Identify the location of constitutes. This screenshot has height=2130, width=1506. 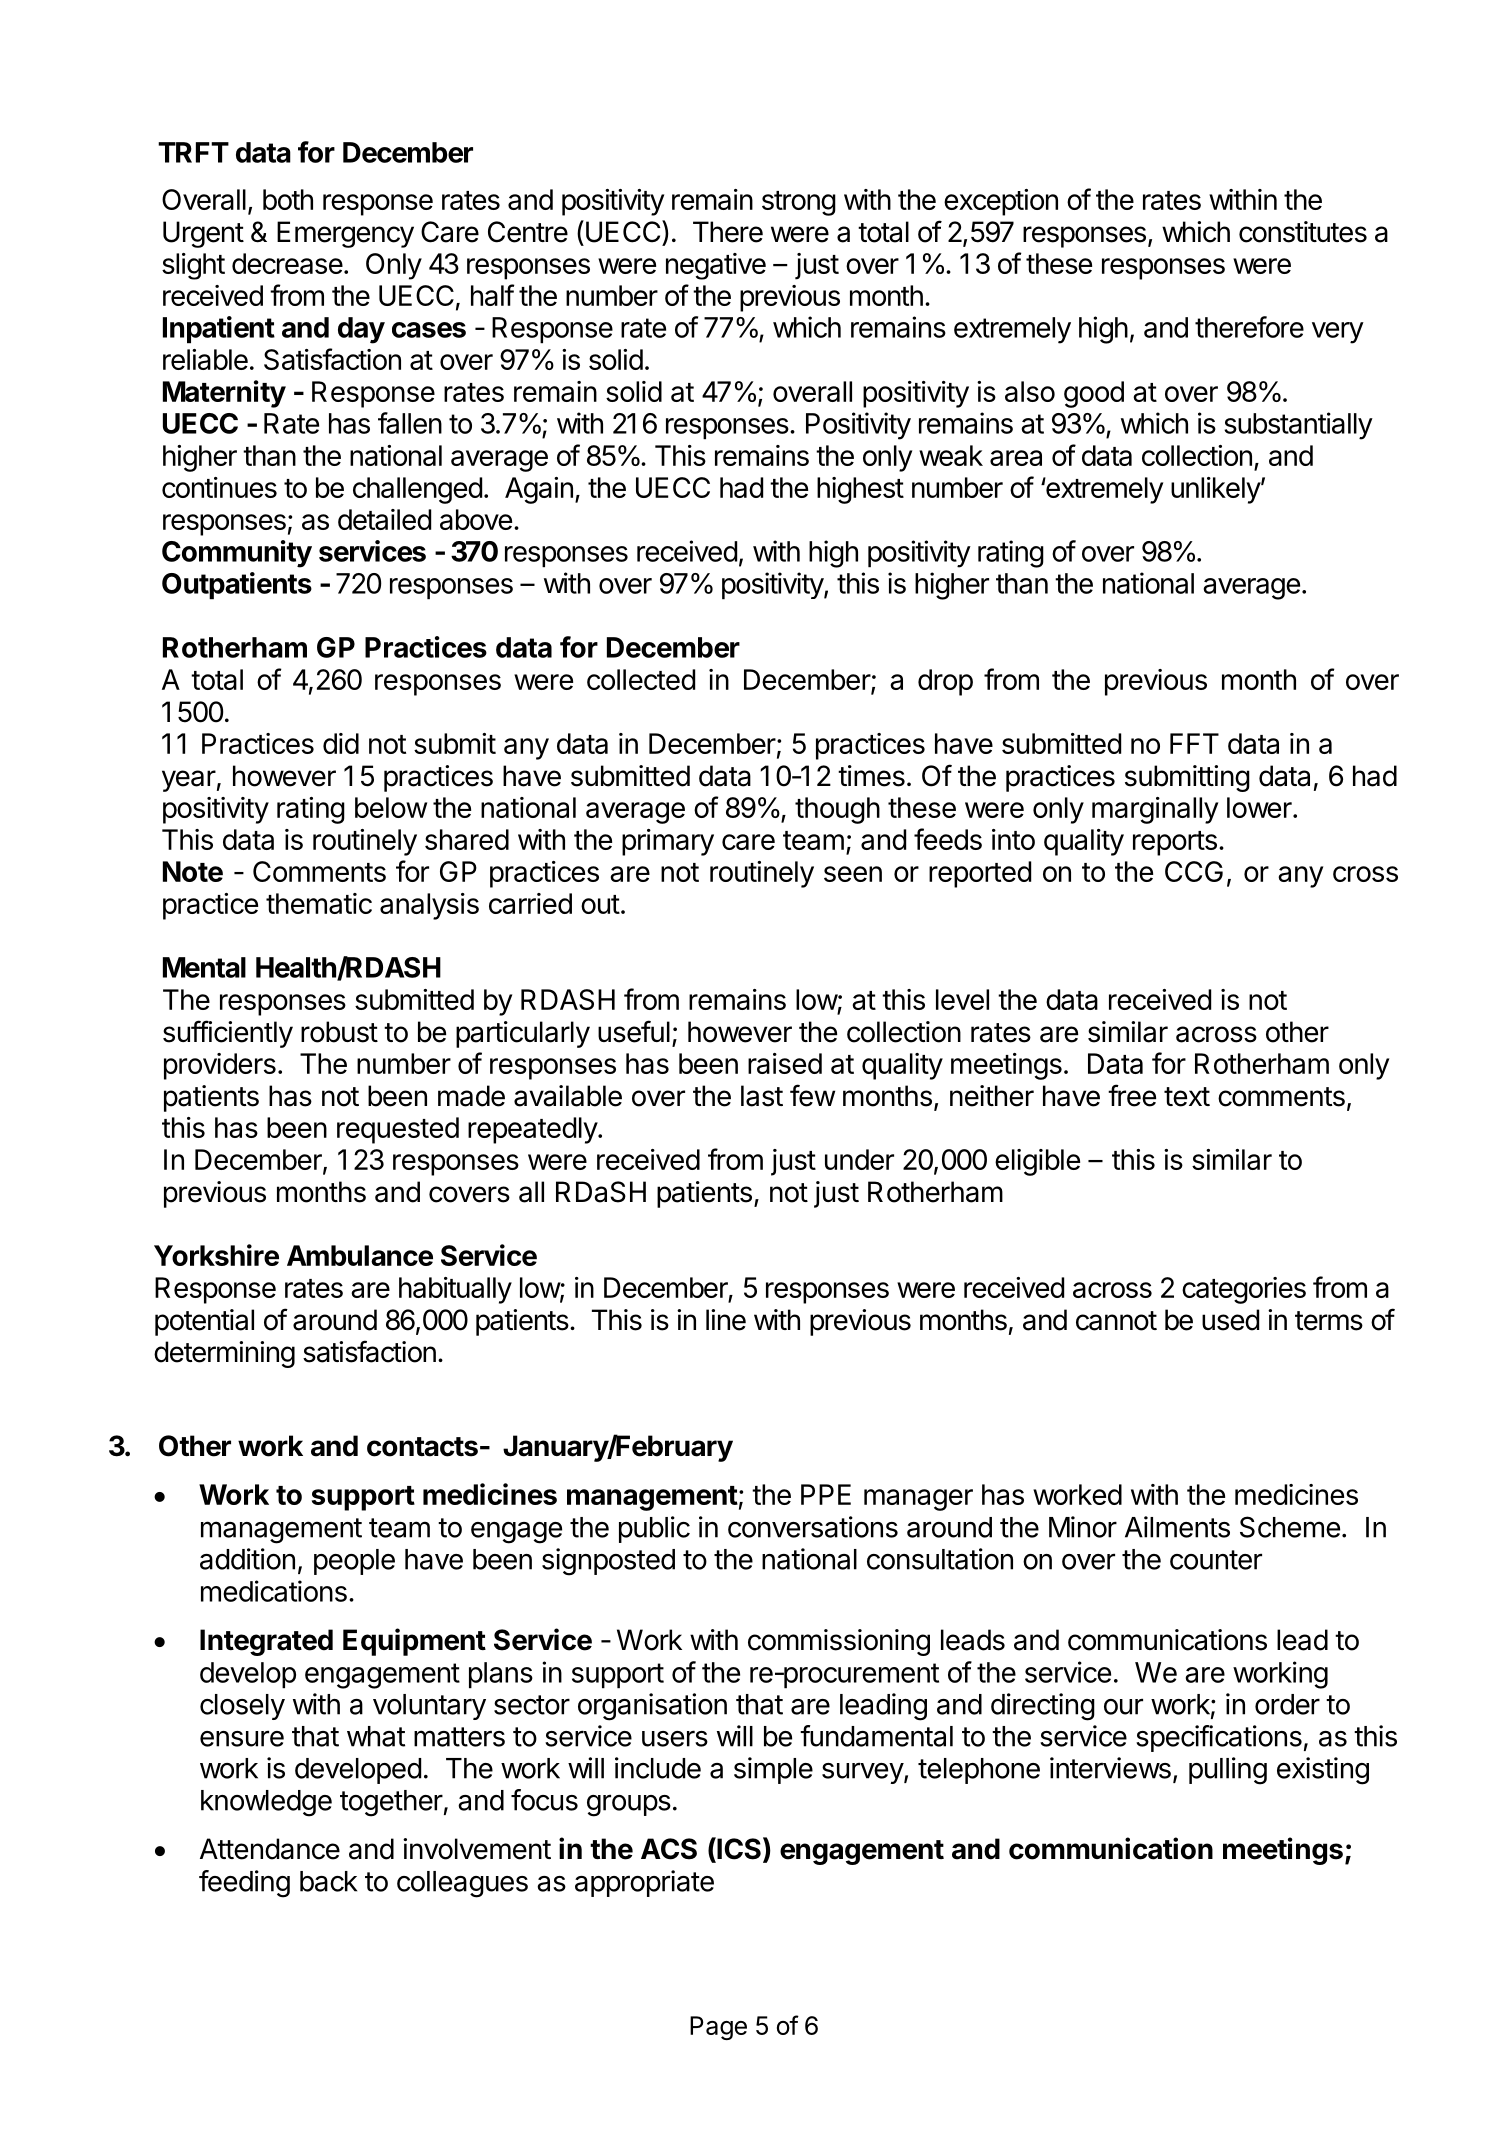
(1303, 232).
